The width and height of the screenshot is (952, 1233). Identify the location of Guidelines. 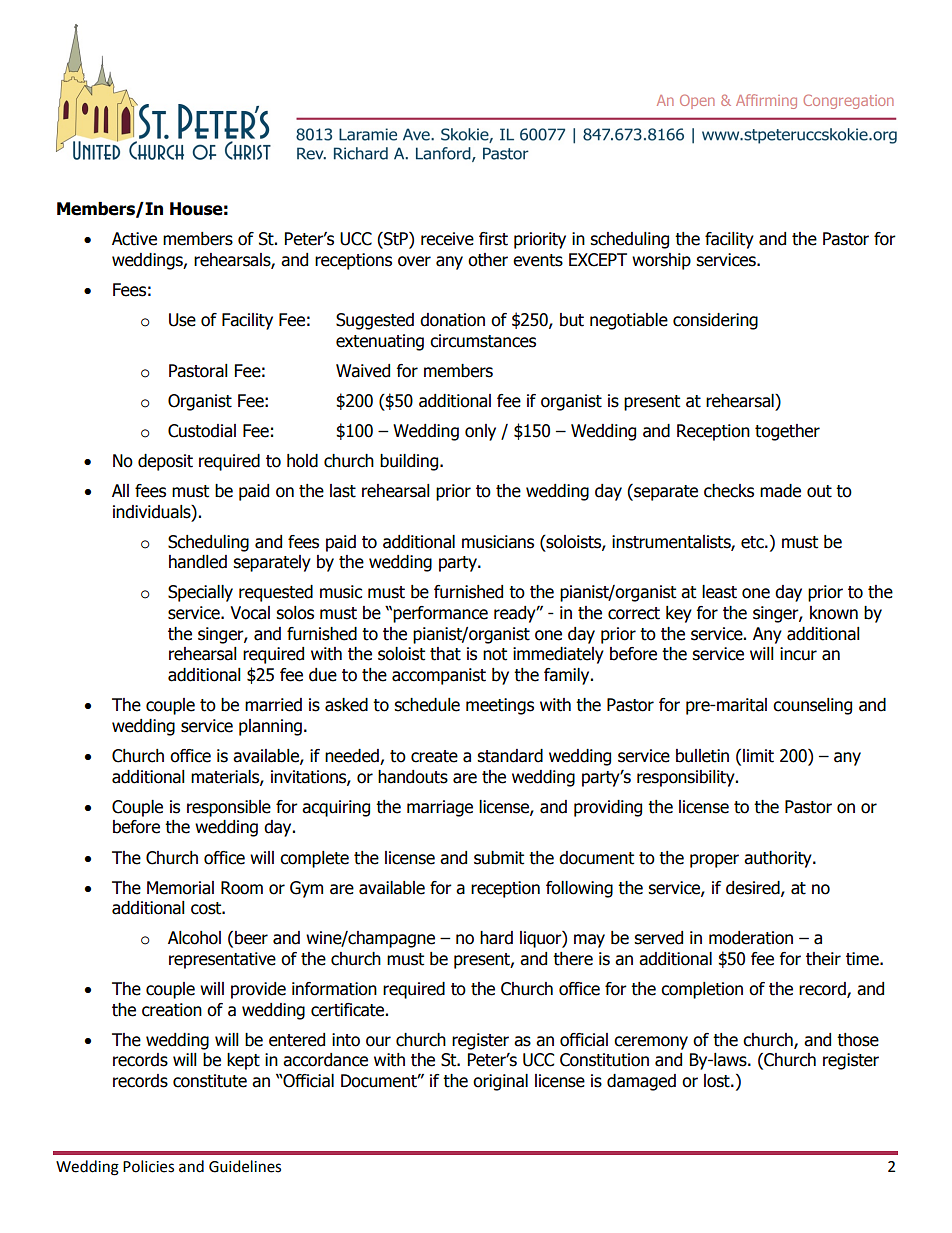
(245, 1166).
